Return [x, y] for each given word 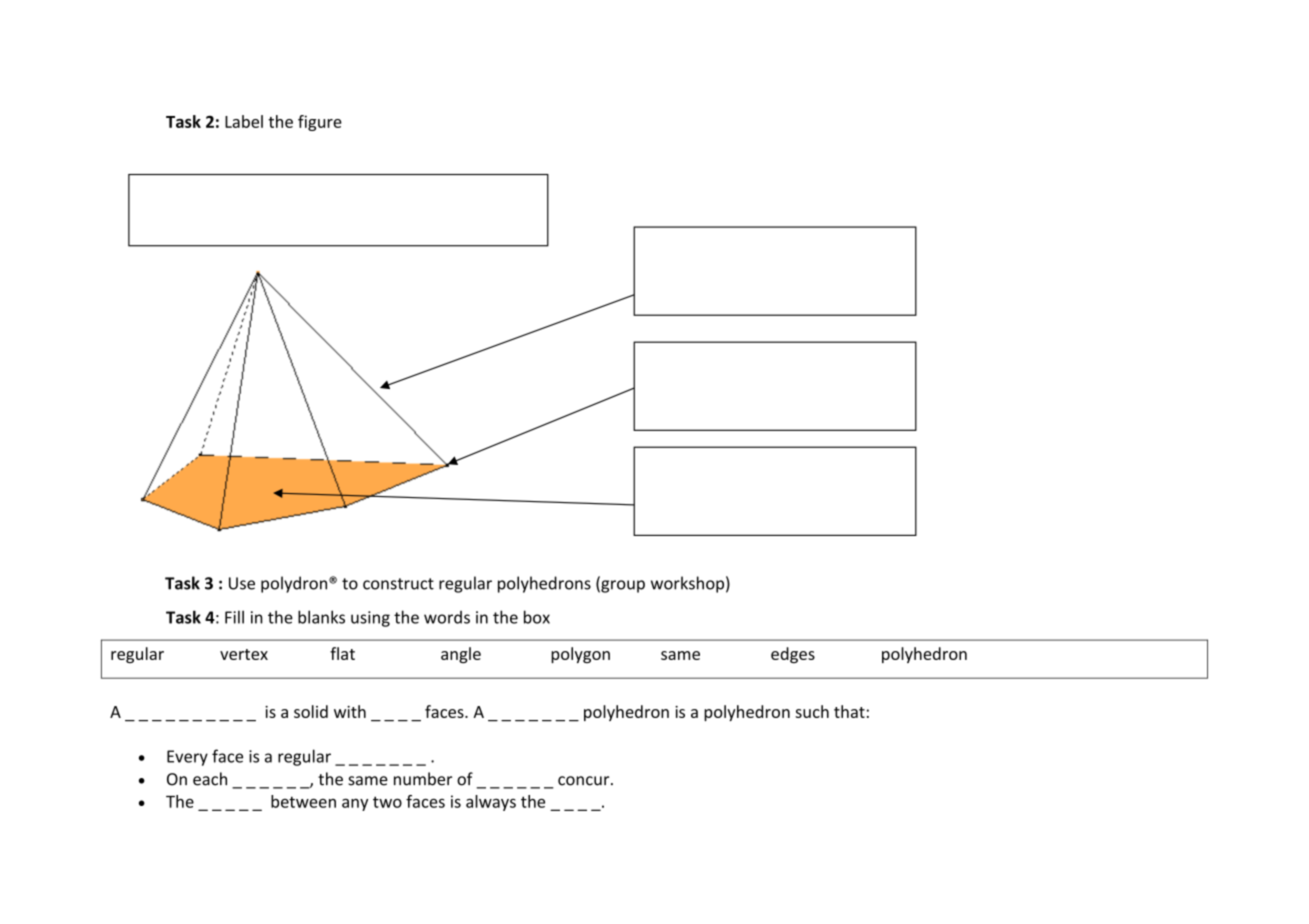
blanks [321, 617]
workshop [687, 584]
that [849, 711]
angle [461, 655]
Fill [234, 617]
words [447, 617]
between [303, 801]
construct [398, 584]
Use [242, 583]
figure [320, 123]
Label [244, 121]
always [491, 803]
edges [793, 655]
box [537, 617]
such [812, 711]
